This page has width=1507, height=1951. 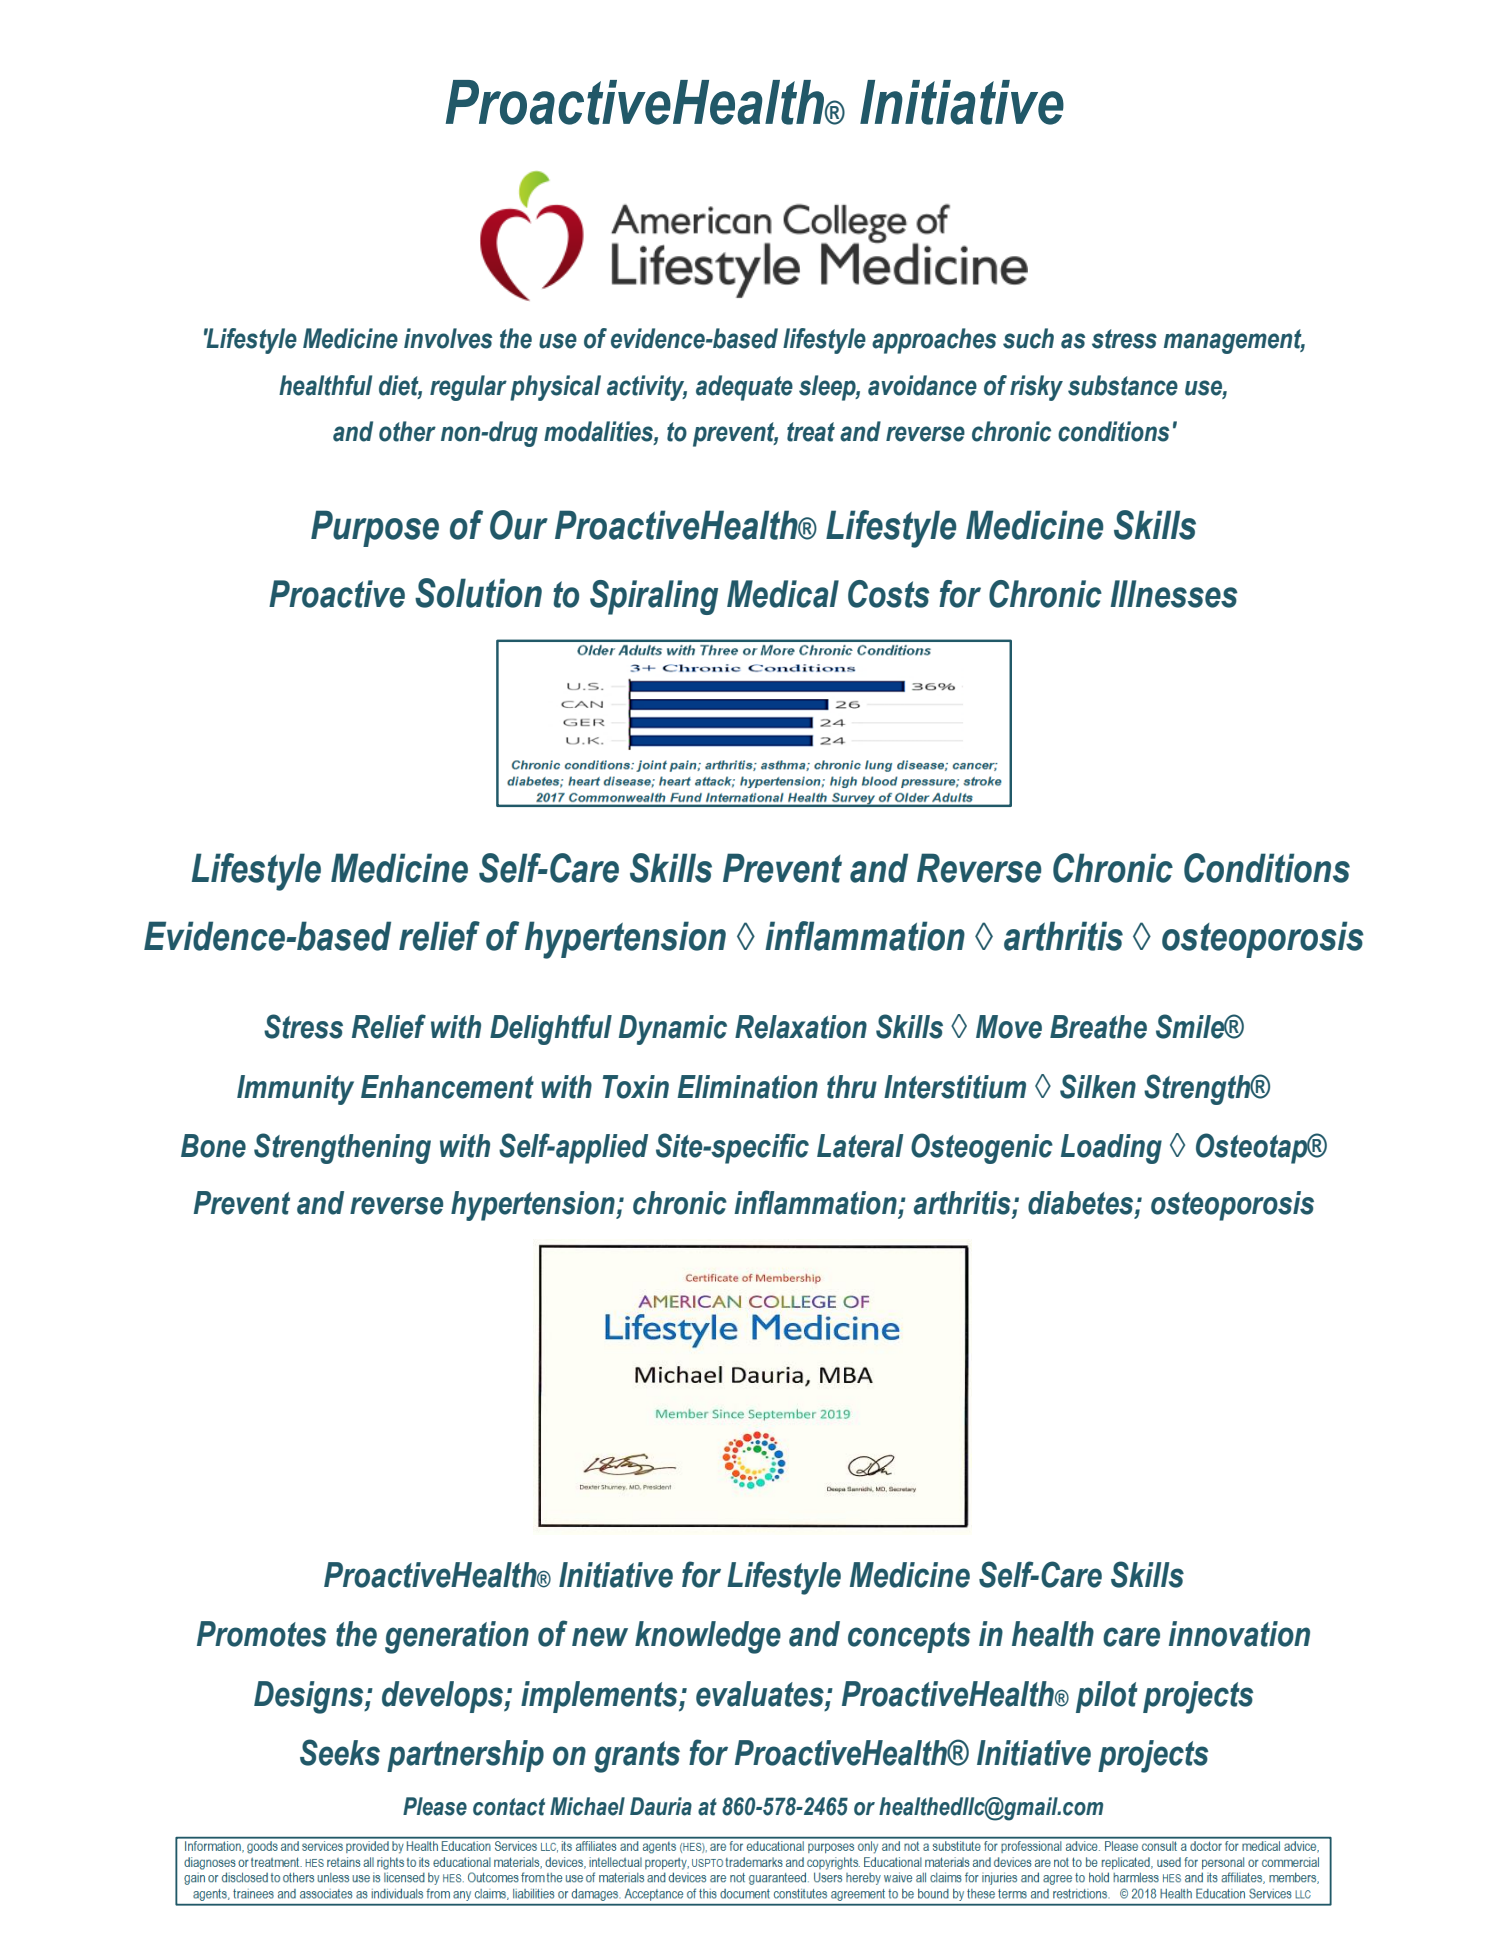 What do you see at coordinates (1123, 385) in the page?
I see `substance` at bounding box center [1123, 385].
